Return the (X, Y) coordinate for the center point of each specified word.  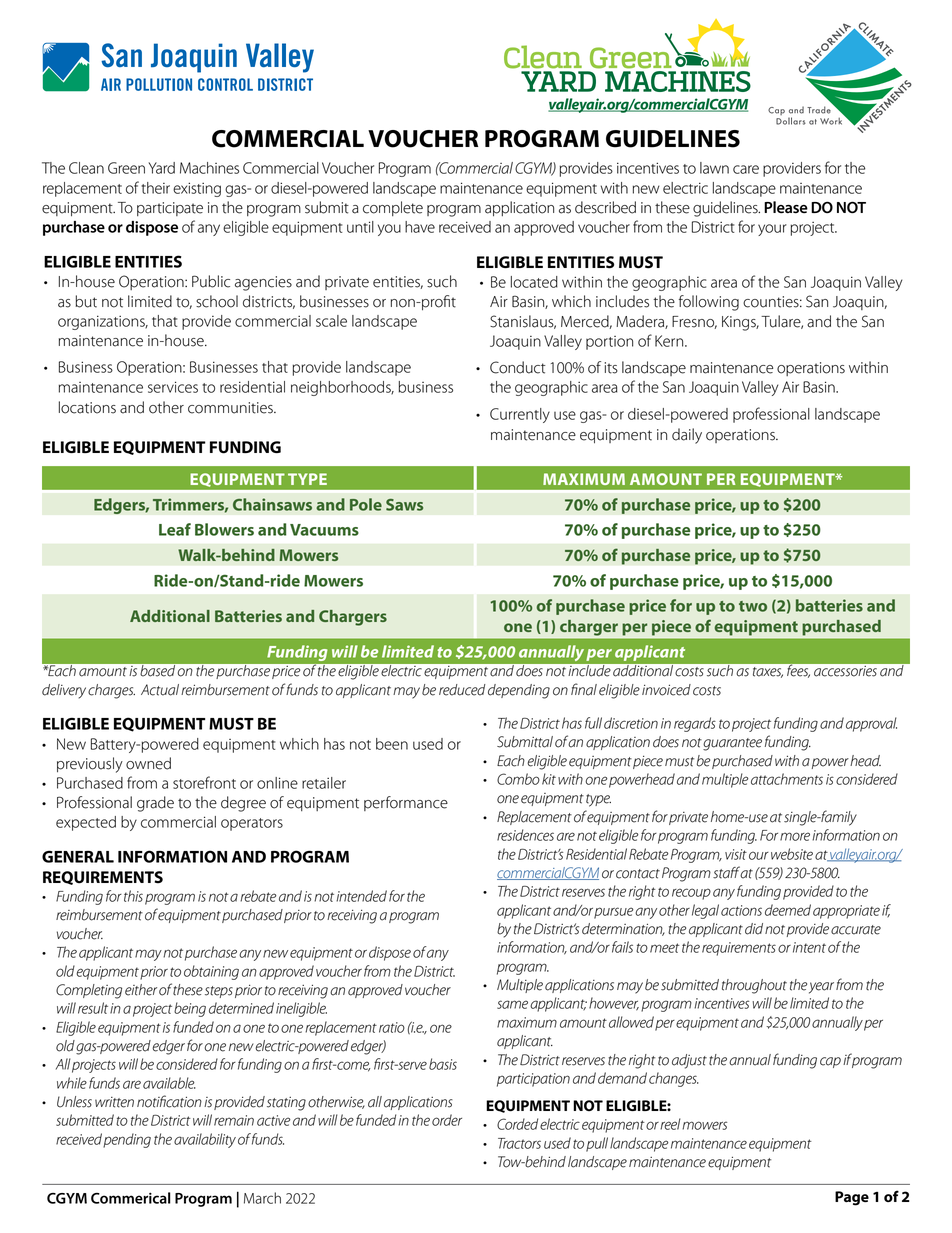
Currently (520, 415)
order (447, 1120)
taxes (768, 672)
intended (361, 896)
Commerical (131, 1198)
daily (687, 436)
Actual (160, 690)
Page (852, 1198)
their (155, 188)
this (133, 896)
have (420, 227)
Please (786, 207)
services (173, 387)
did (754, 929)
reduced (462, 690)
